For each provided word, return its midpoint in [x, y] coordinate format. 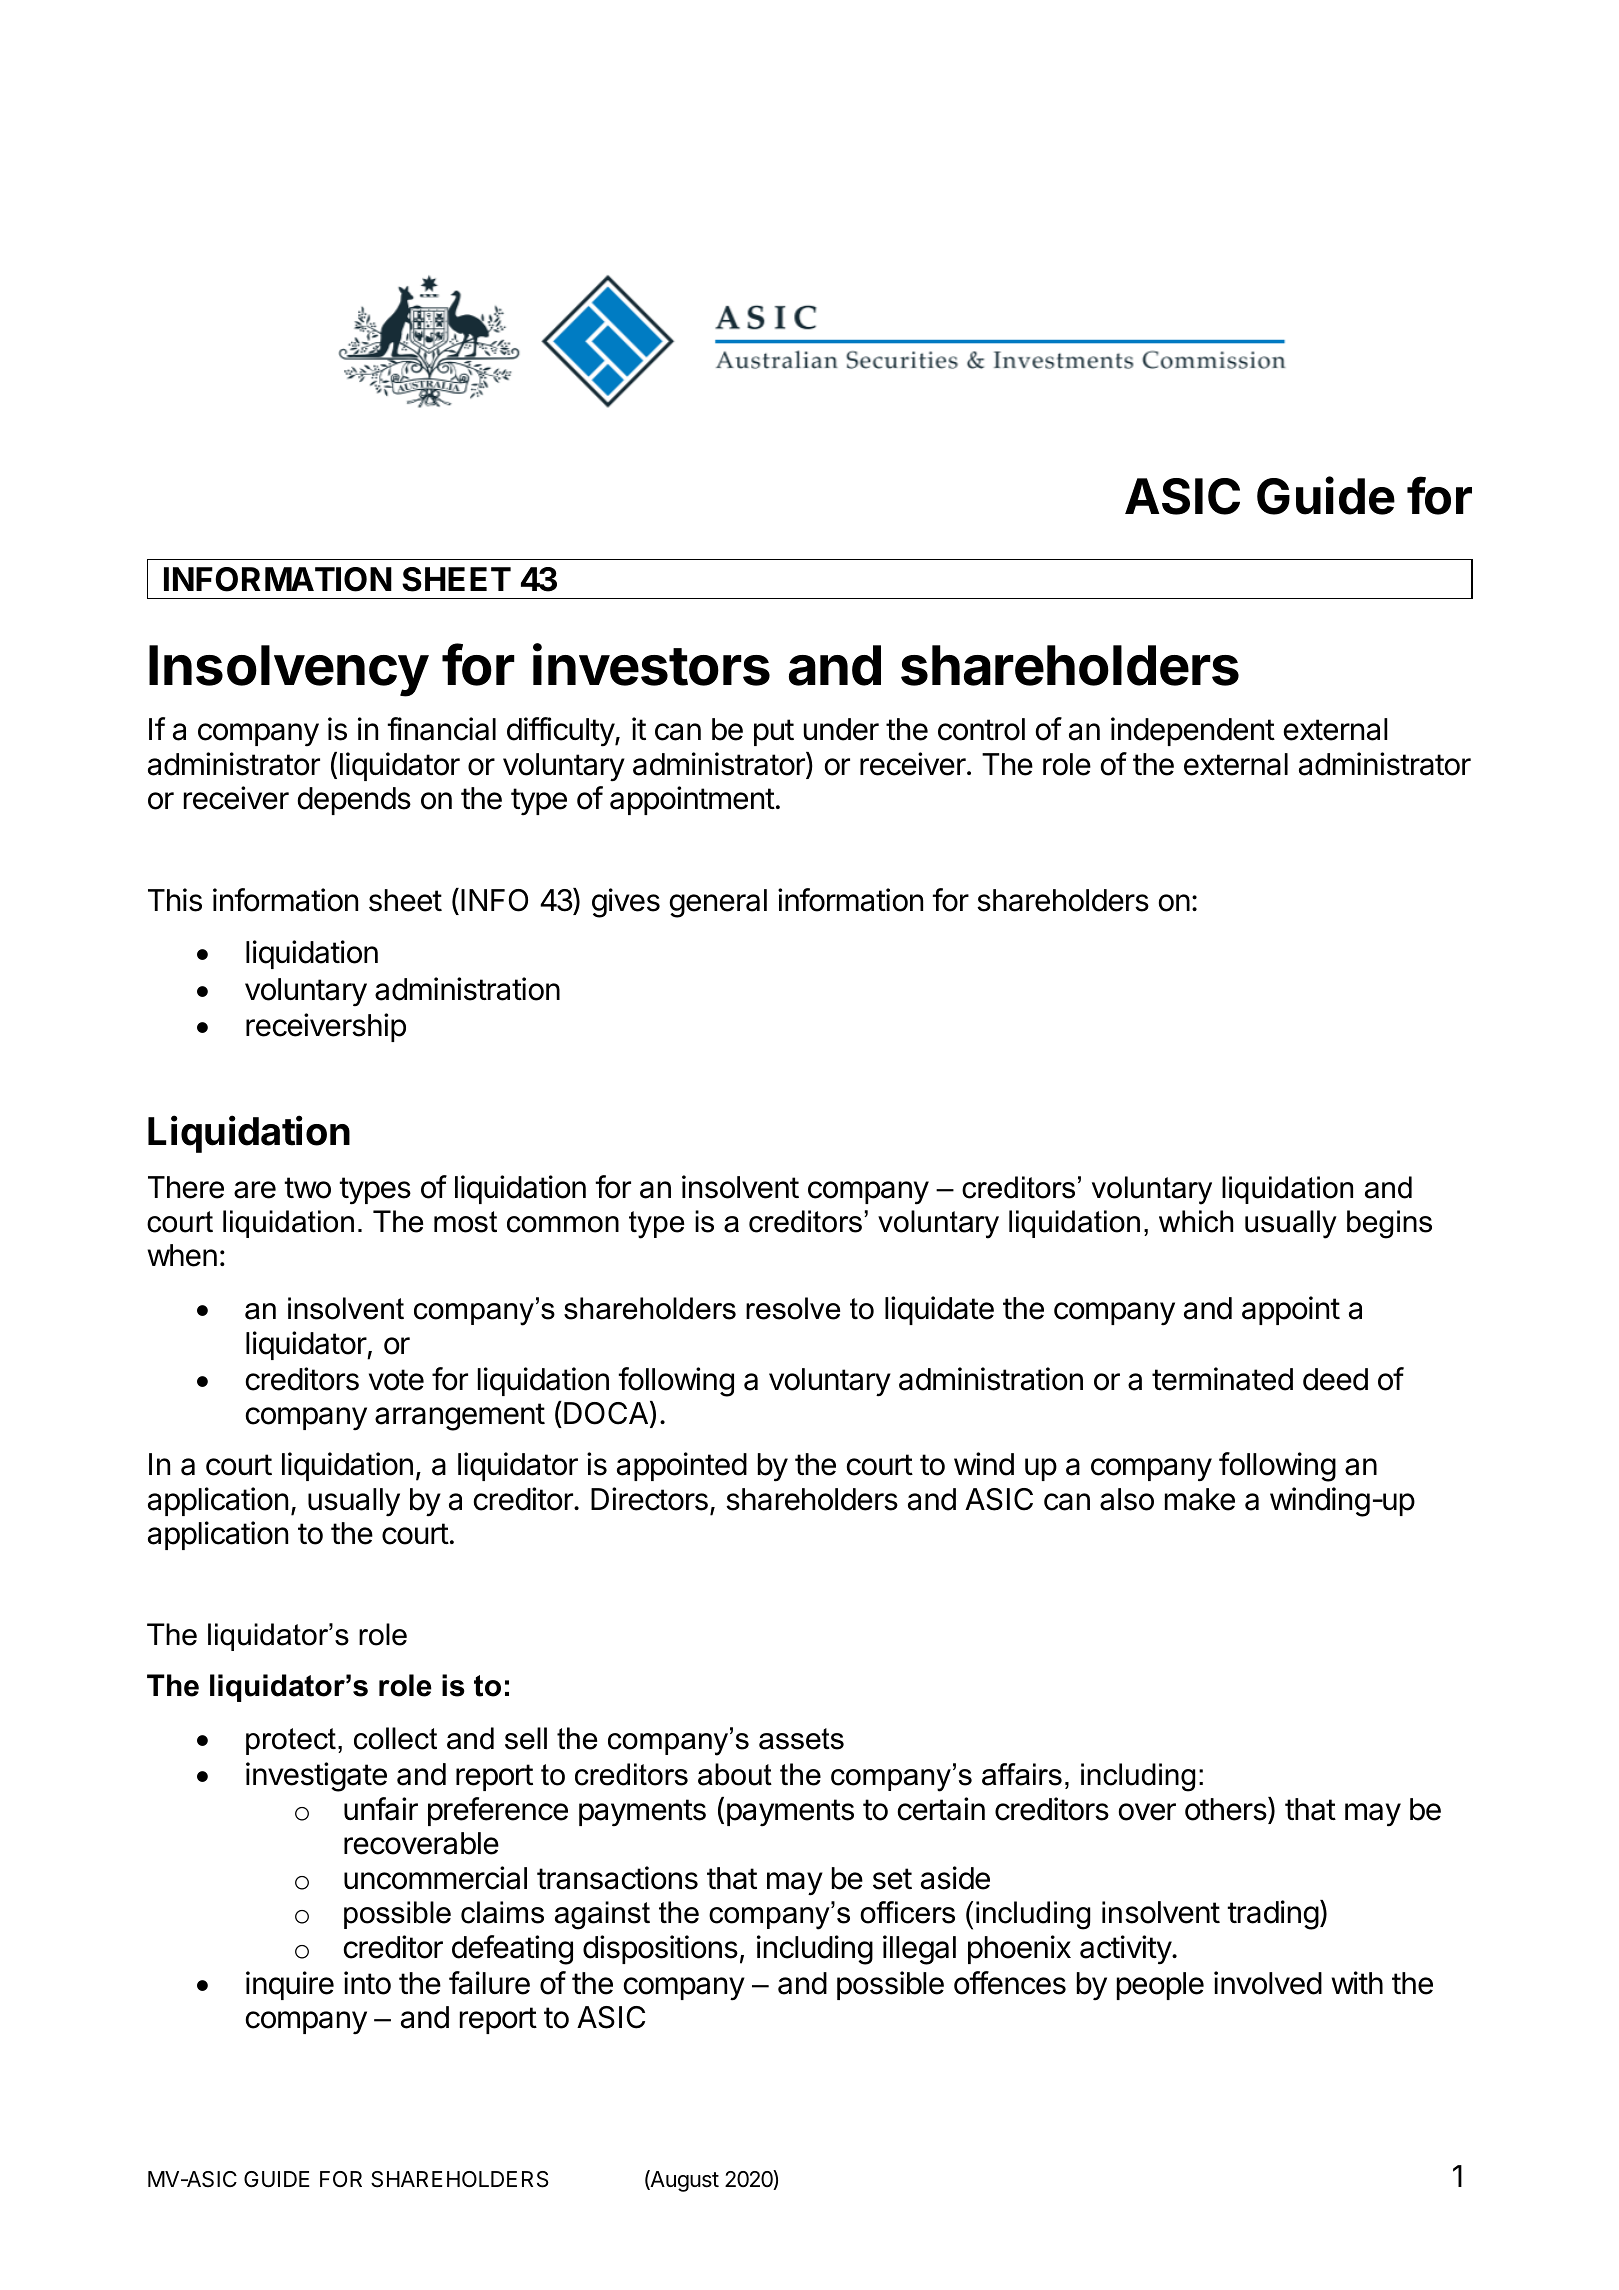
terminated [1222, 1379]
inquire [290, 1985]
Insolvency [289, 671]
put [774, 732]
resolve [793, 1308]
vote [396, 1380]
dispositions [660, 1949]
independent [1193, 731]
